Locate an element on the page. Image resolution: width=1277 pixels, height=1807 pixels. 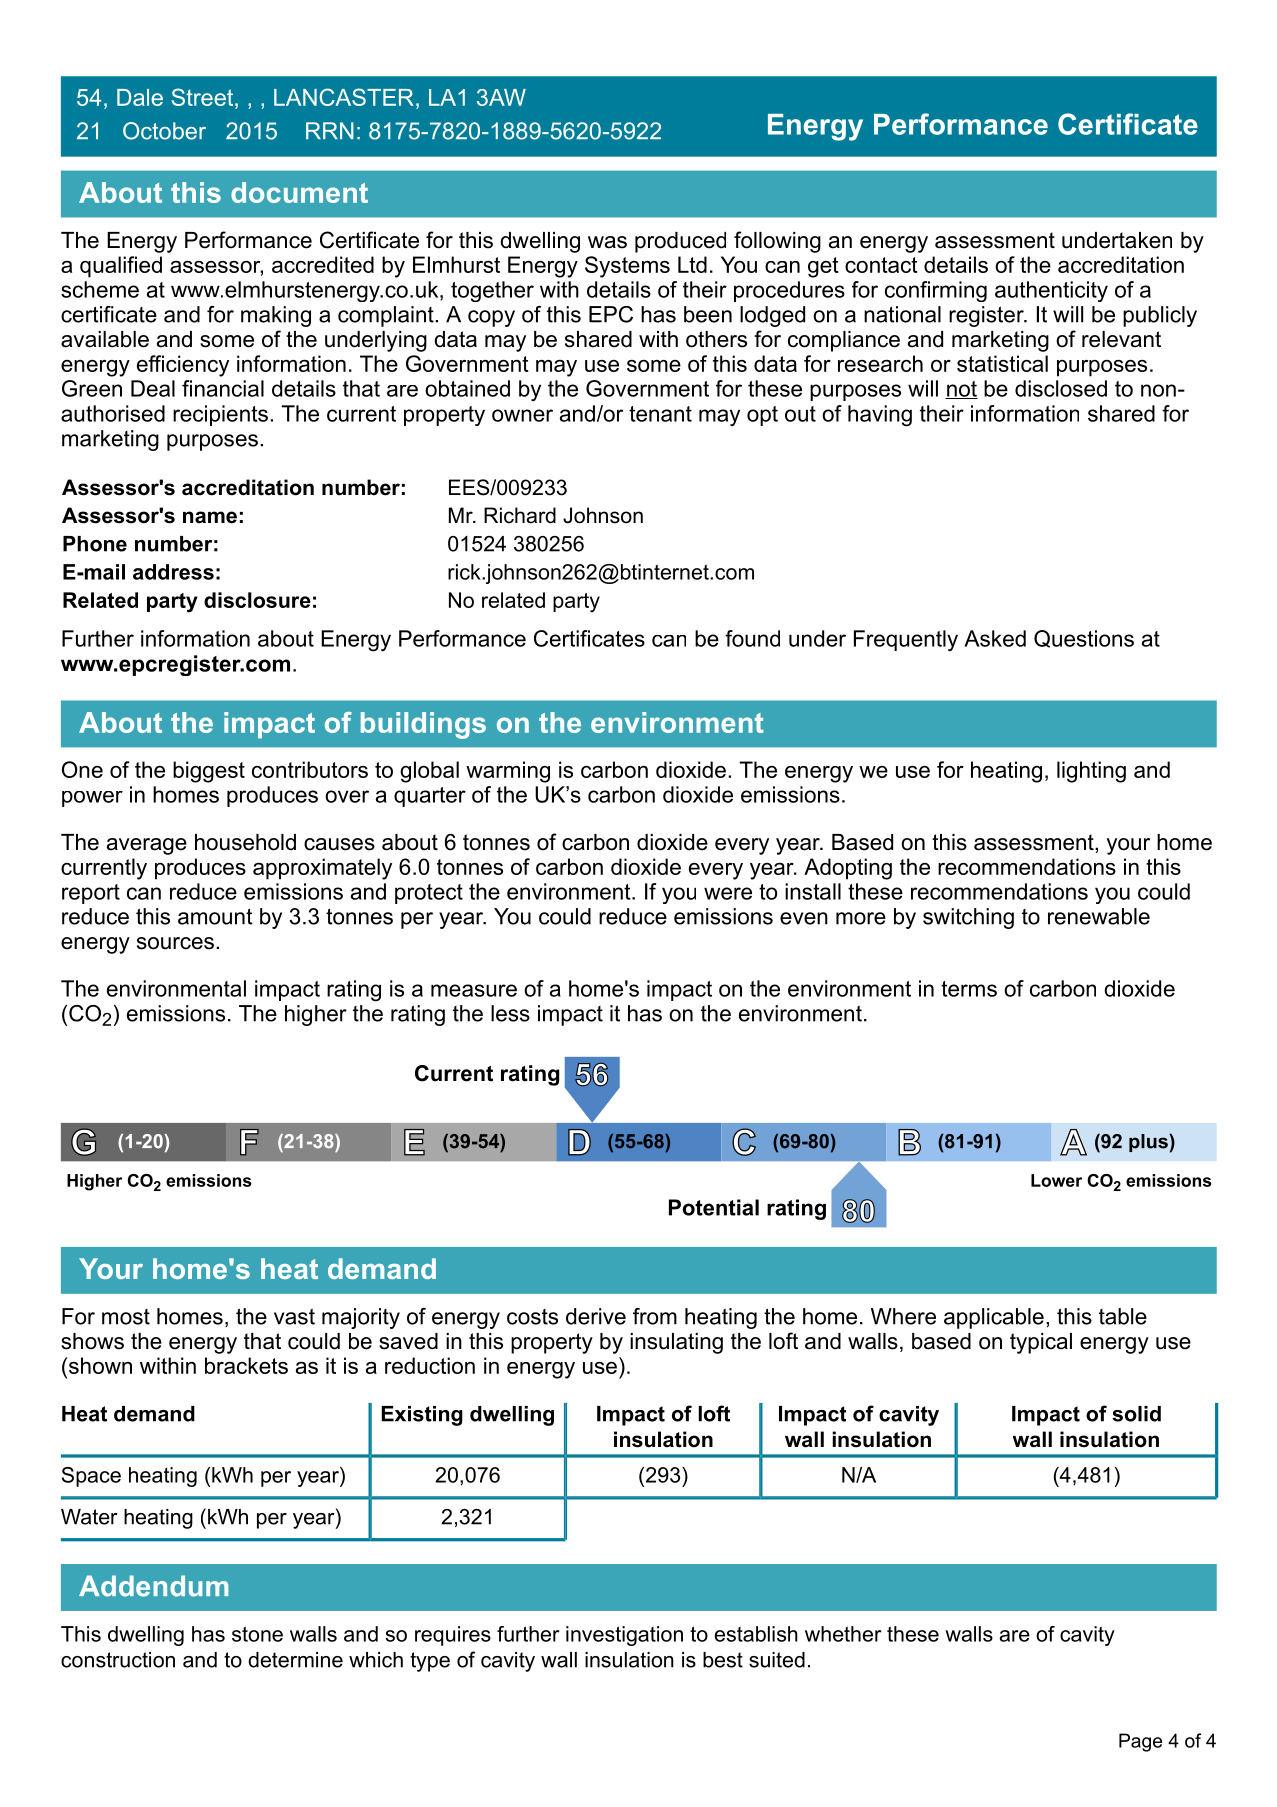
stone is located at coordinates (257, 1634).
